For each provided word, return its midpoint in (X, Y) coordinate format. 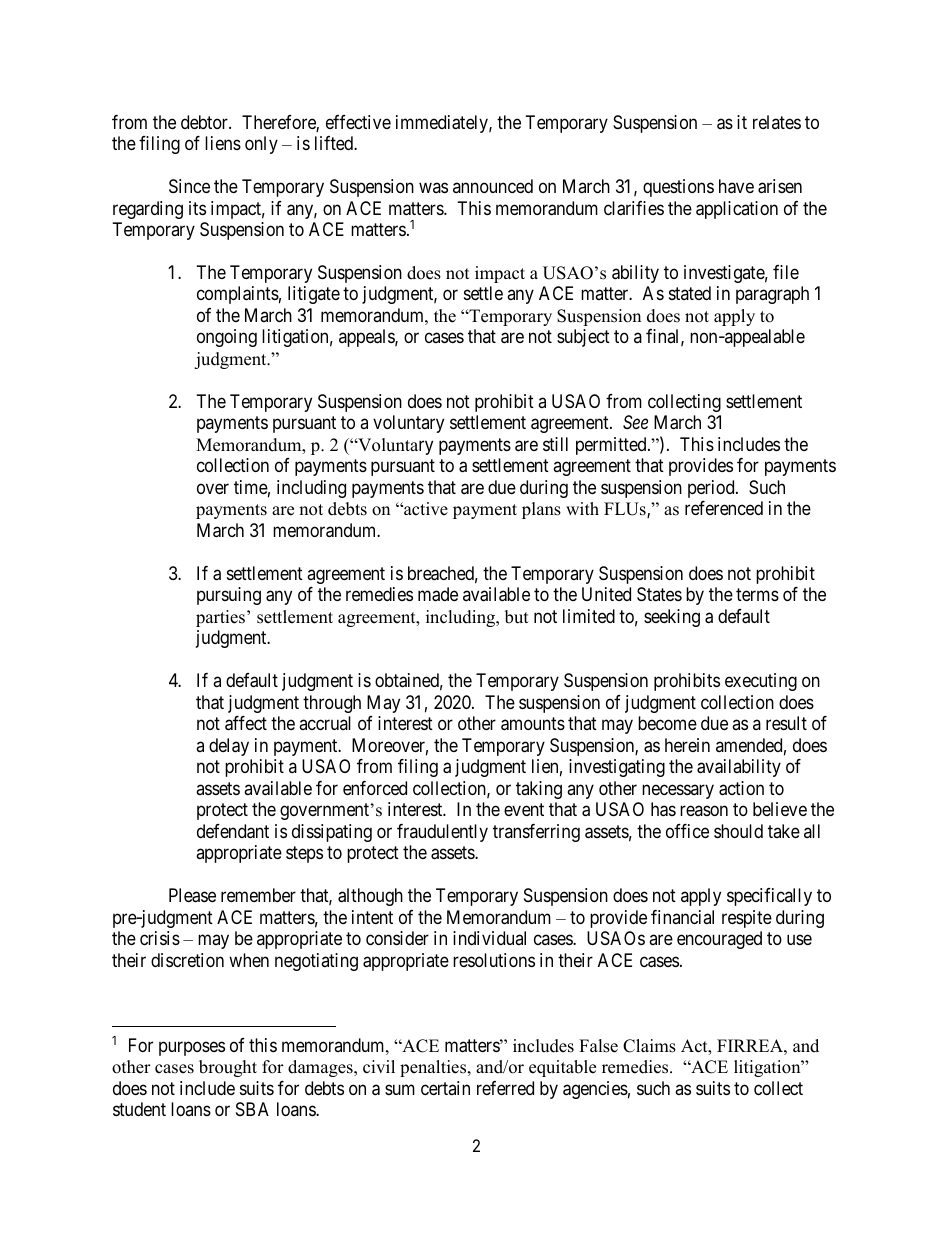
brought (228, 1068)
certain (445, 1088)
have (736, 186)
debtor (205, 122)
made (438, 594)
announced (493, 186)
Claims (649, 1046)
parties (220, 618)
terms (757, 595)
